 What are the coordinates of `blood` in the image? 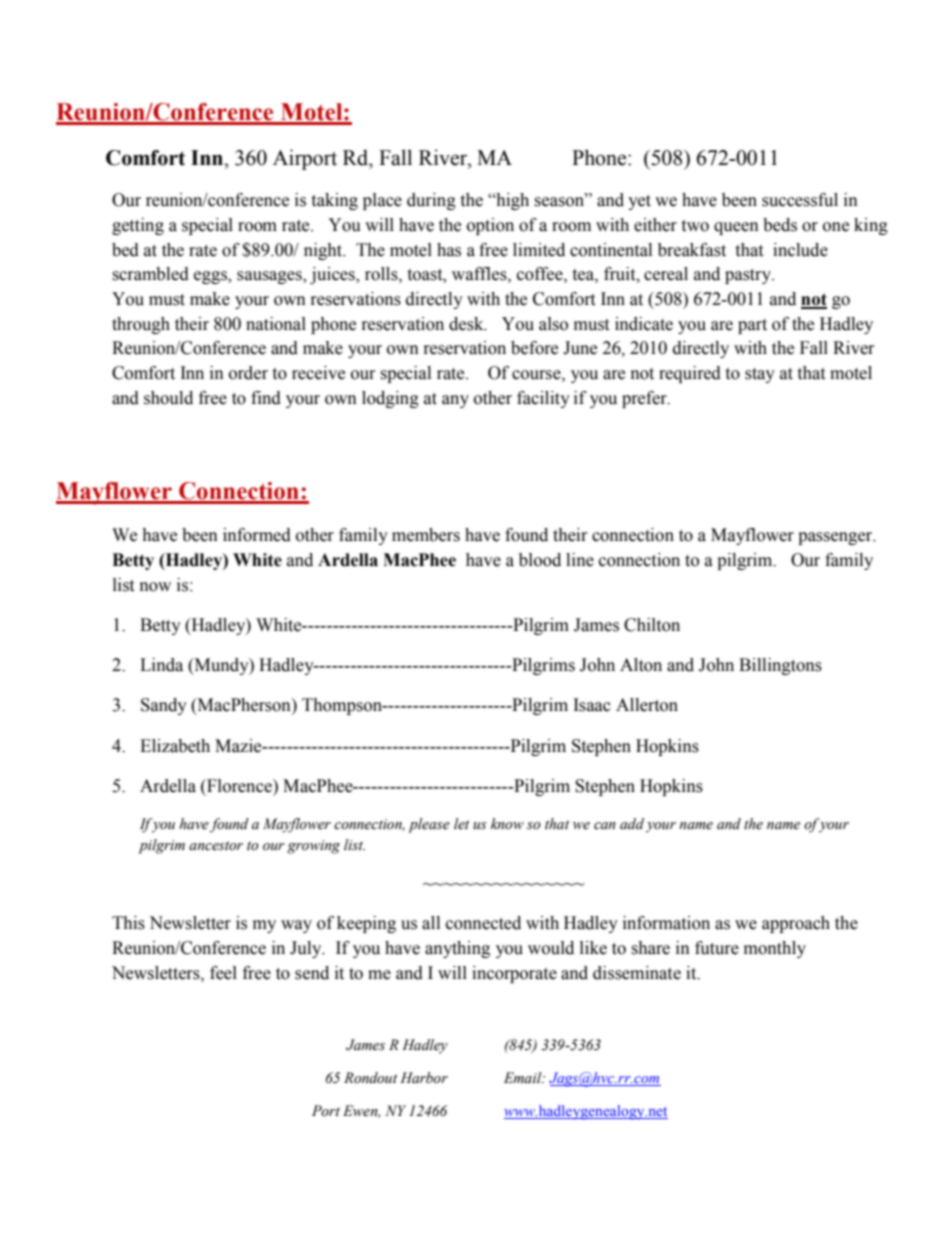 It's located at (540, 560).
